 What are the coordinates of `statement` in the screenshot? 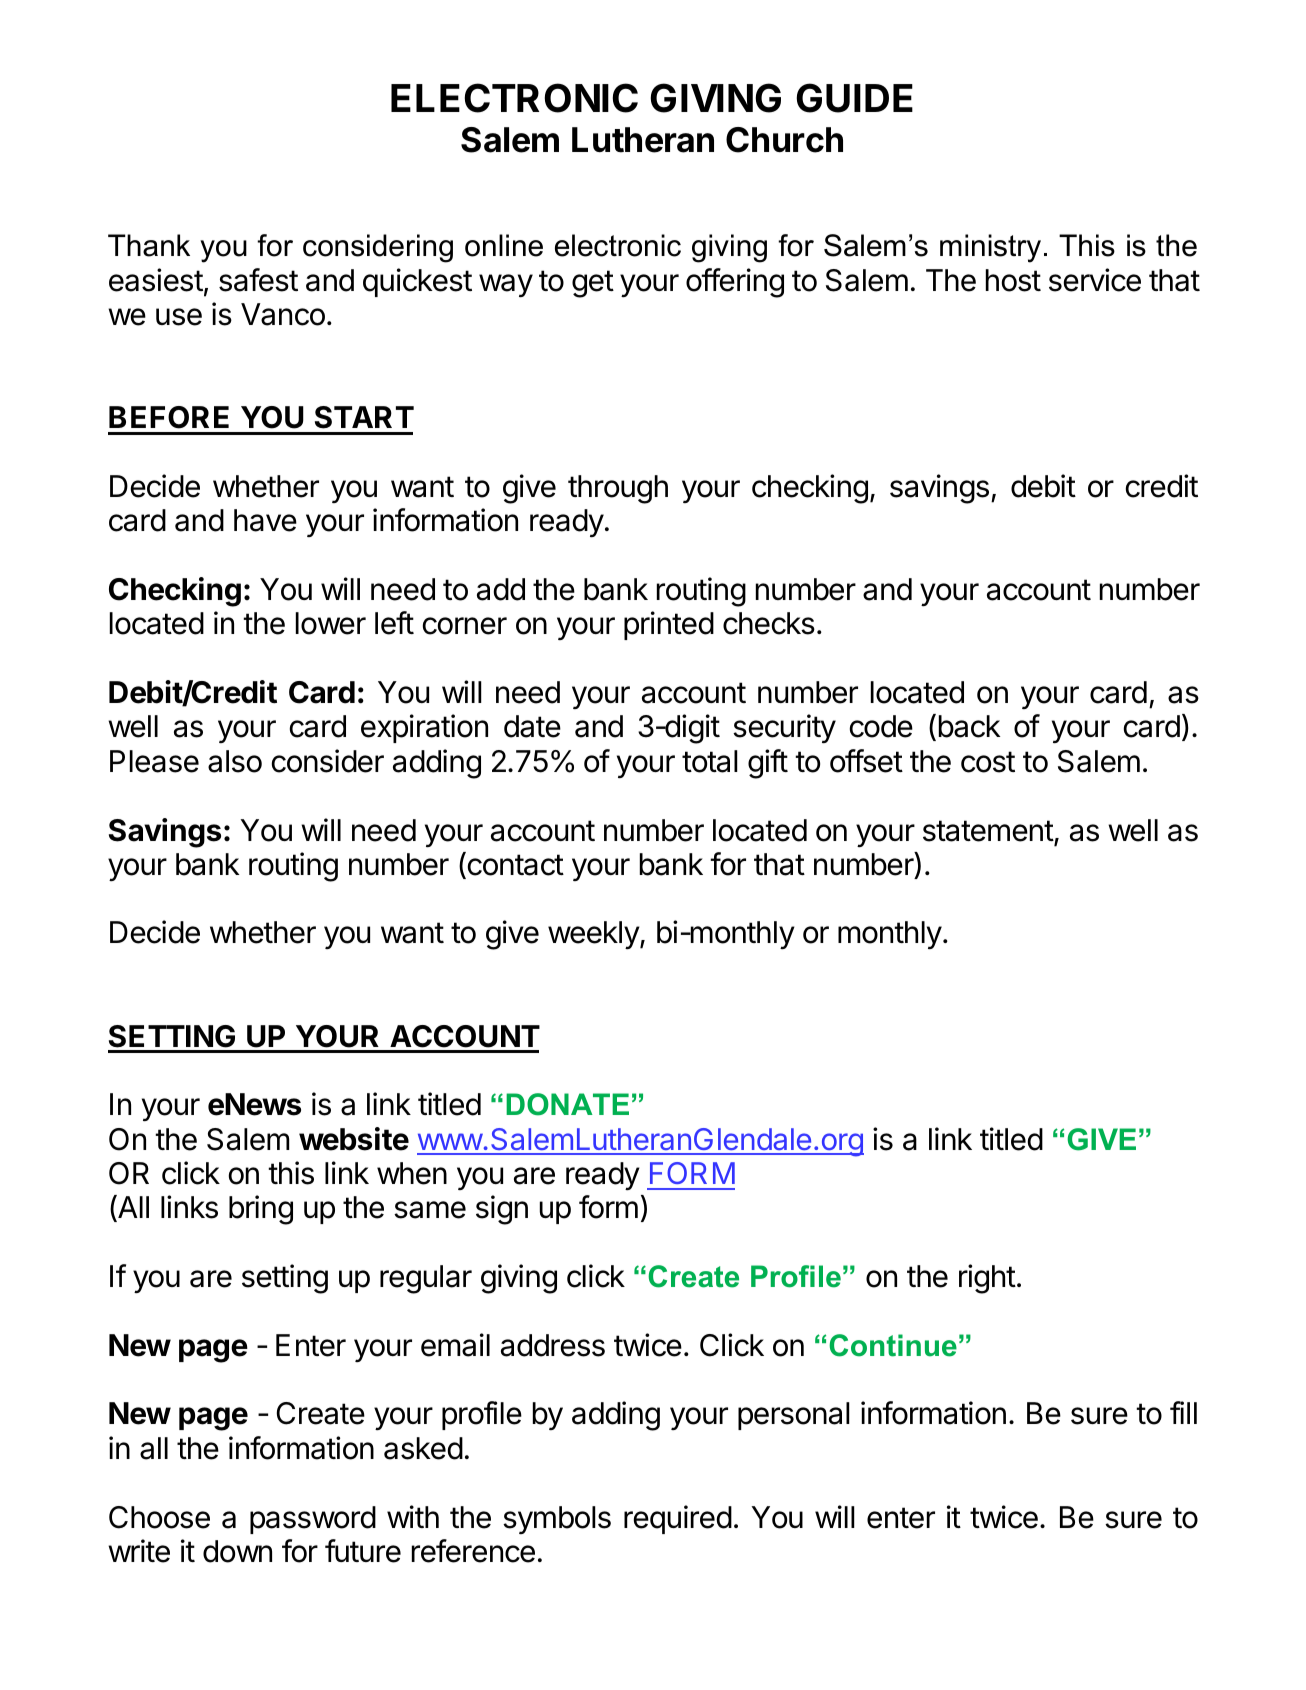 It's located at (988, 831).
